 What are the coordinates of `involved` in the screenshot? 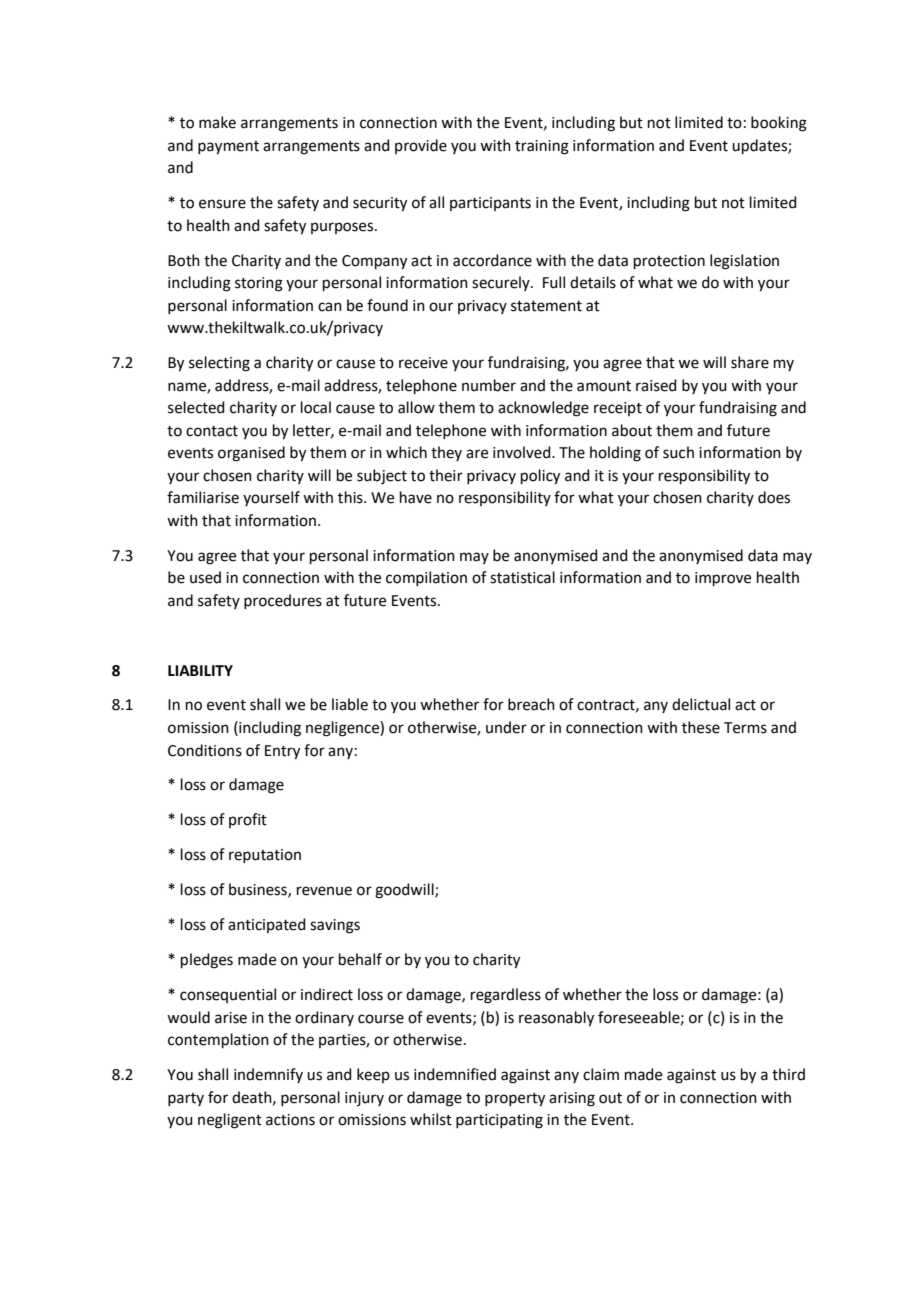 It's located at (523, 452).
